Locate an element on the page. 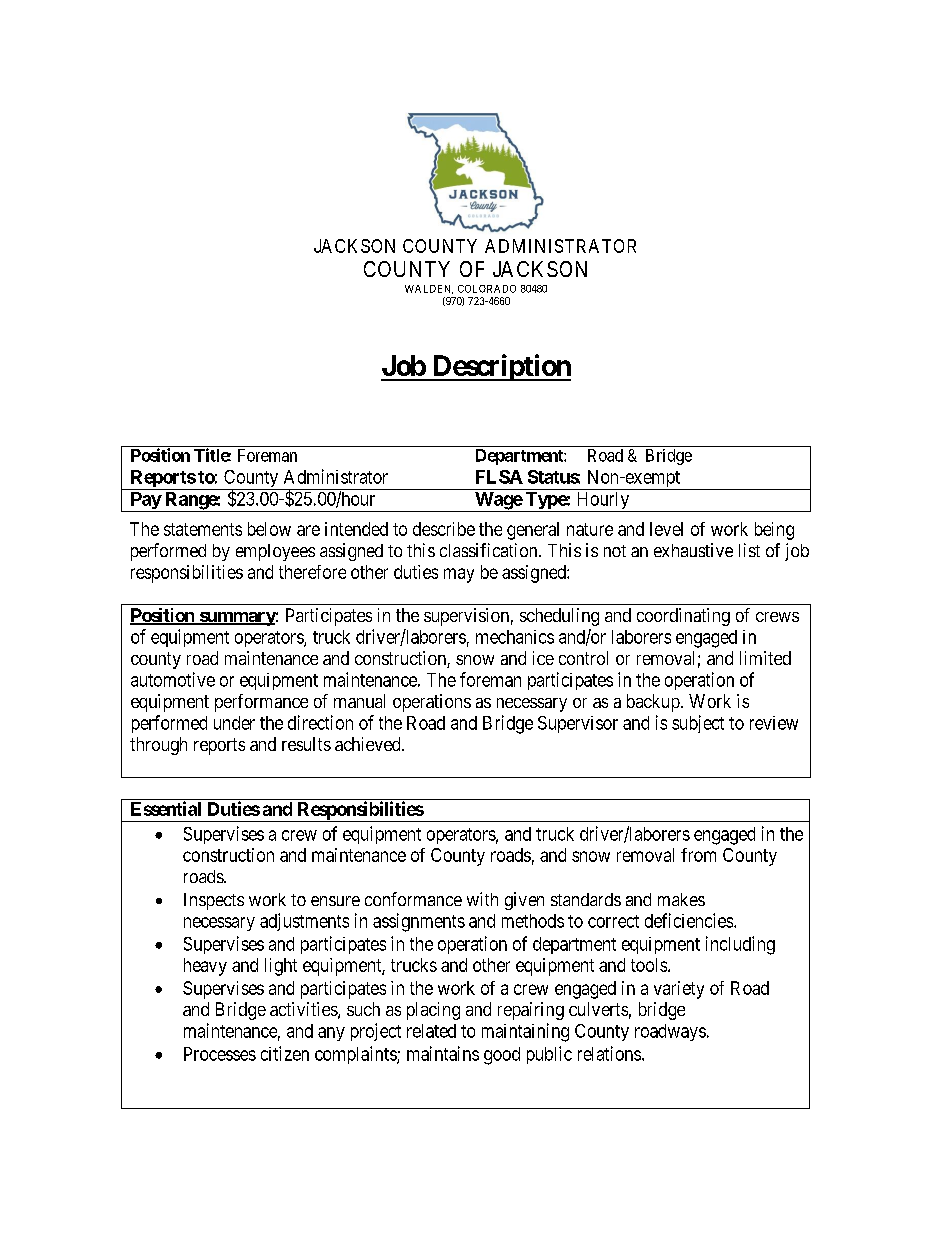  statements is located at coordinates (203, 529).
